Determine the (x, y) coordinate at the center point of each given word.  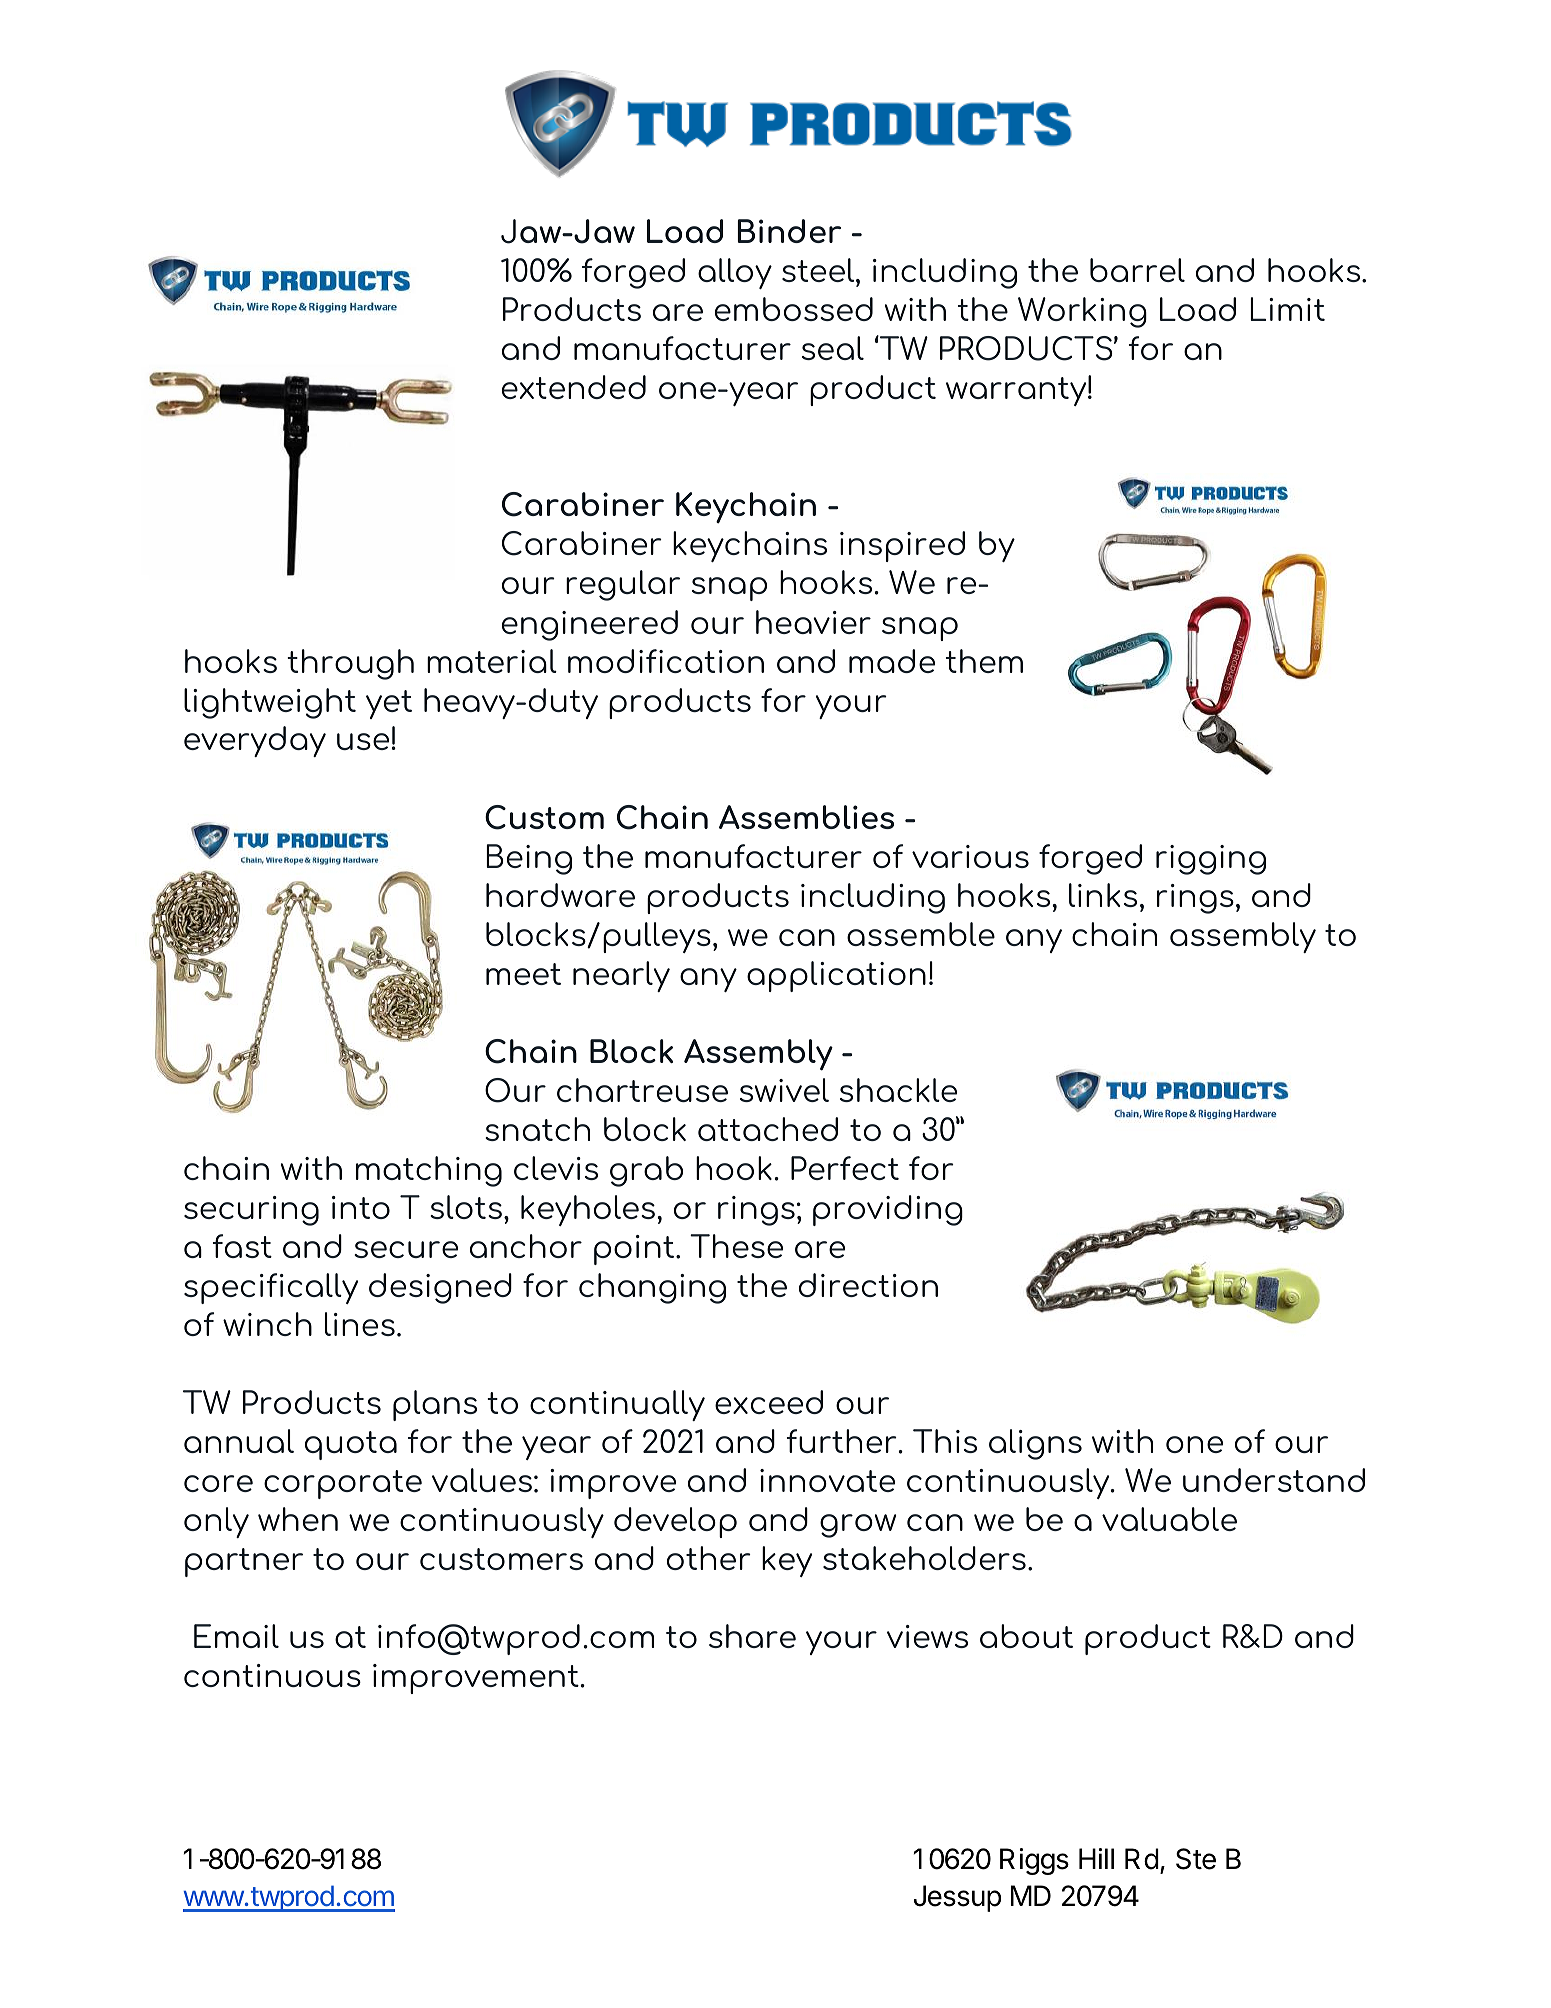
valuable (1169, 1519)
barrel (1137, 270)
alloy (735, 273)
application (836, 976)
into (361, 1207)
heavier (813, 622)
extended (574, 387)
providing (888, 1210)
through (350, 664)
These (736, 1246)
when (298, 1519)
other (709, 1558)
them (984, 661)
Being (529, 859)
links (1103, 895)
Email (236, 1636)
